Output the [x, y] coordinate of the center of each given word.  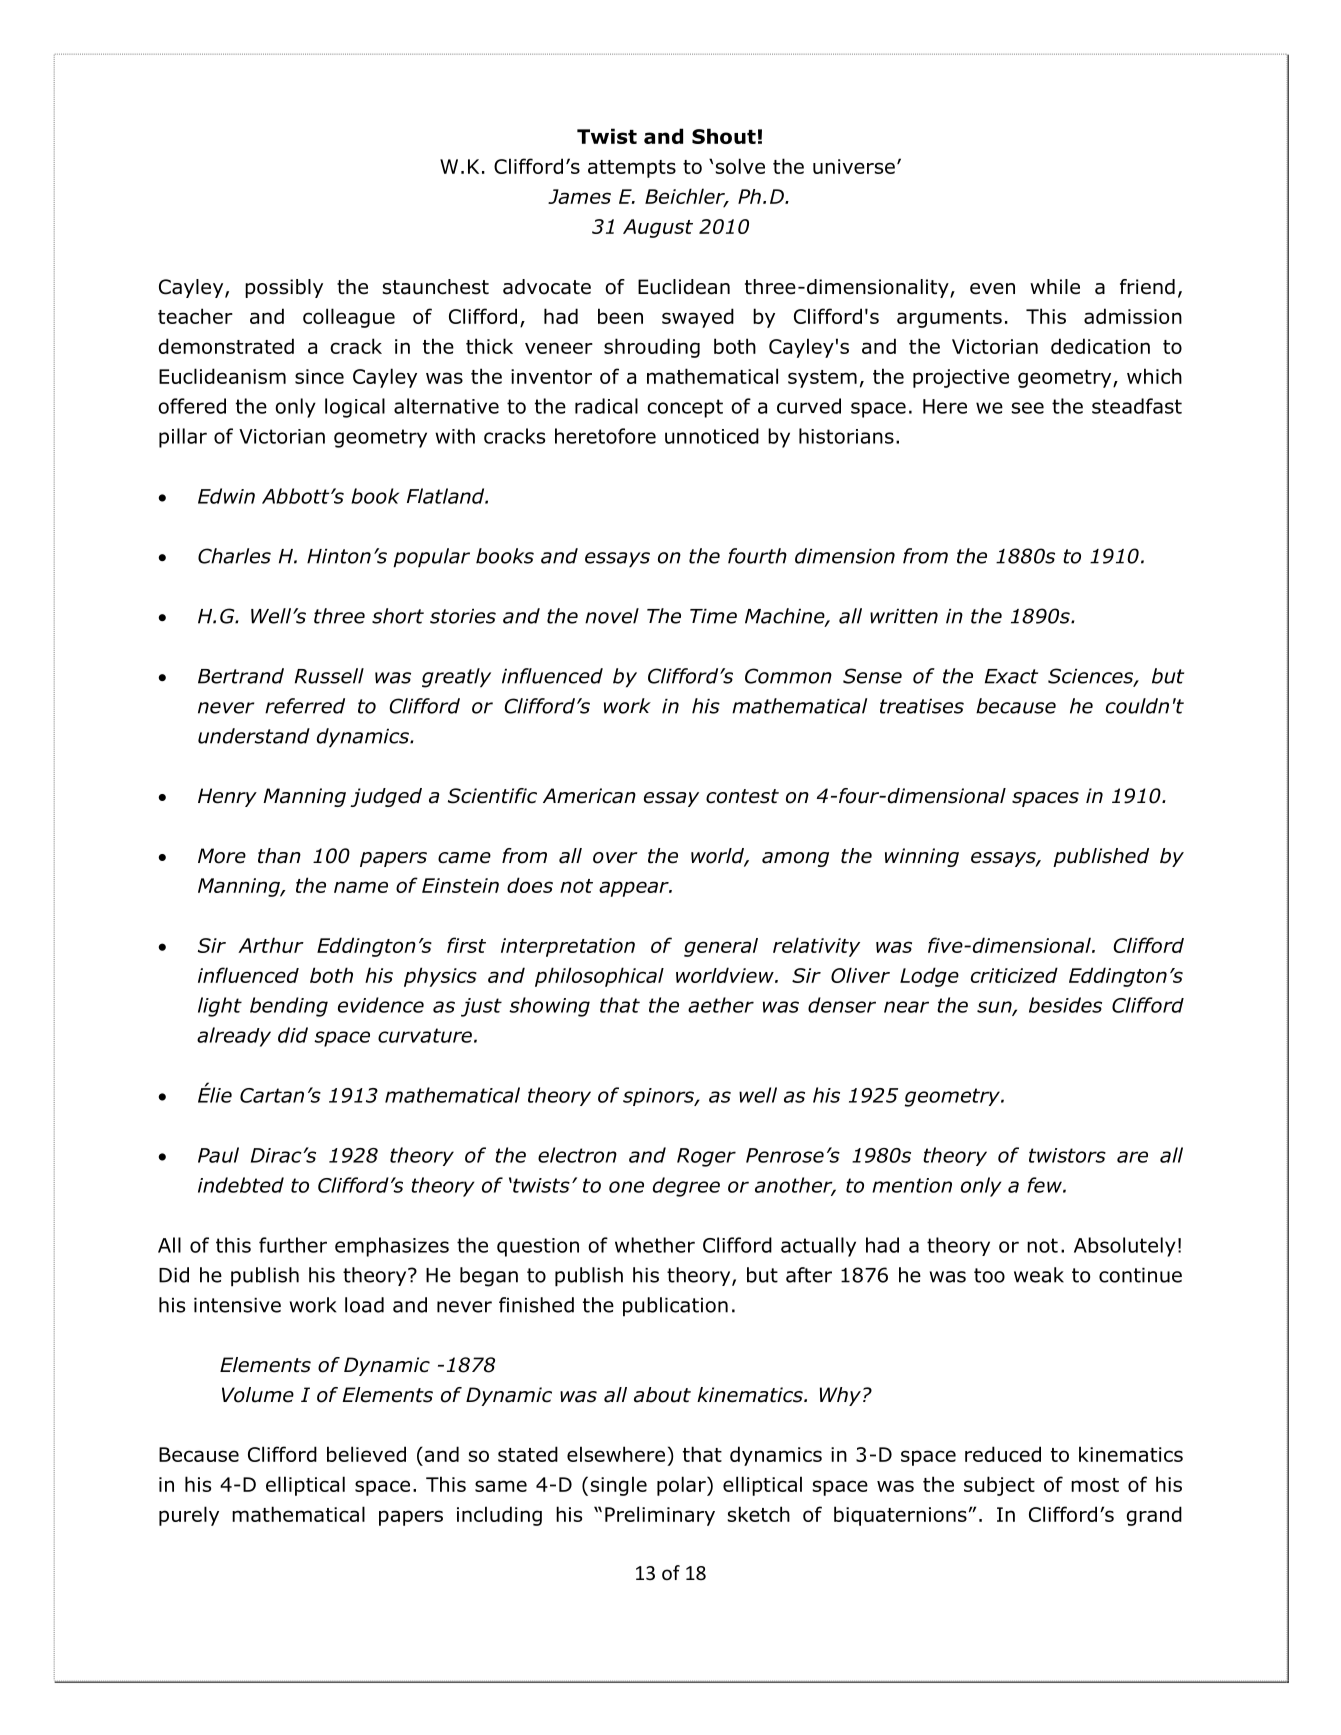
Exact [1011, 676]
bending [289, 1007]
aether [721, 1005]
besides [1065, 1005]
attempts [632, 169]
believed [366, 1454]
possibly [284, 288]
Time [713, 616]
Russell [329, 676]
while [1055, 287]
